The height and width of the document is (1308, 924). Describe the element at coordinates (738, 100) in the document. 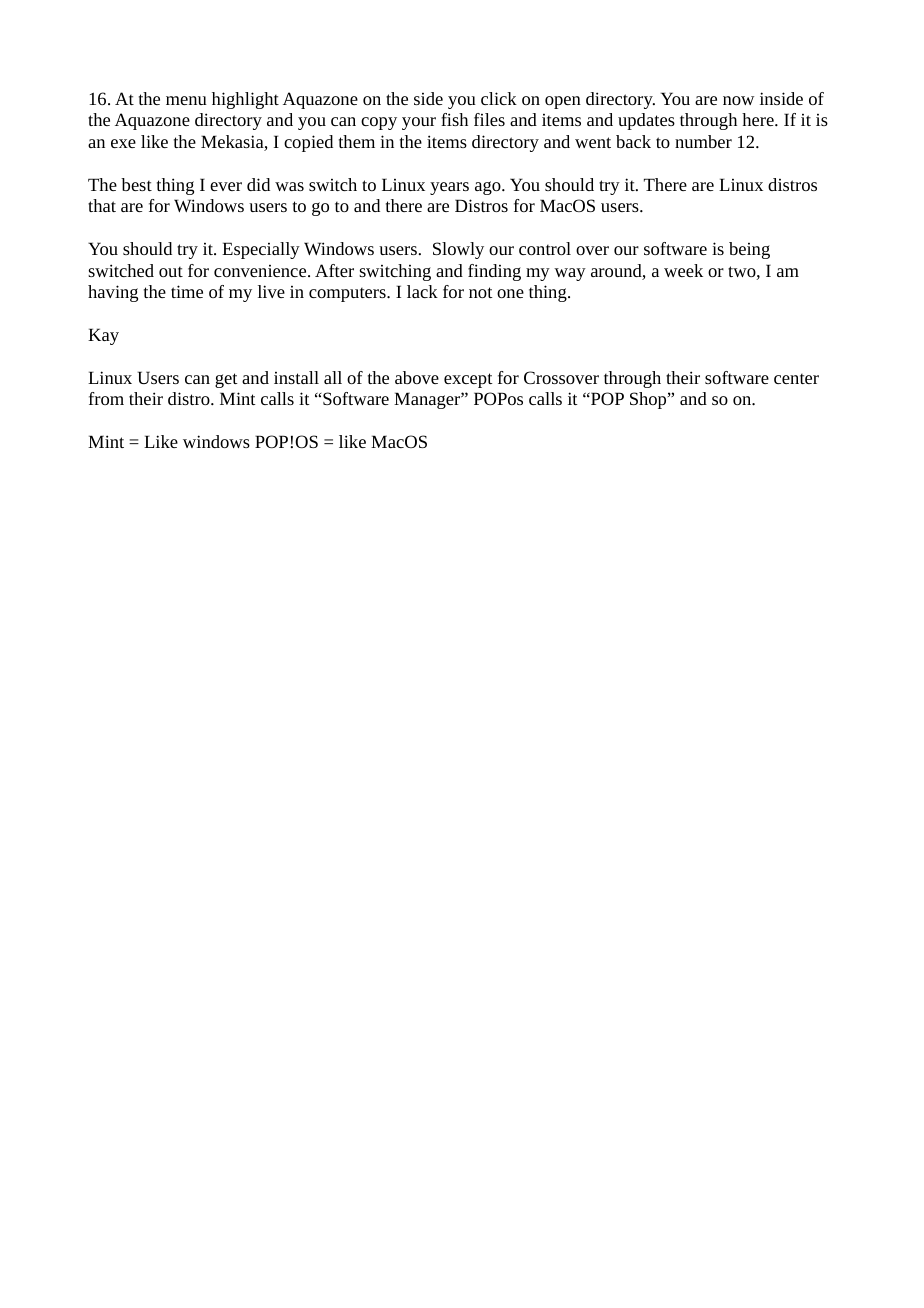

I see `now` at that location.
